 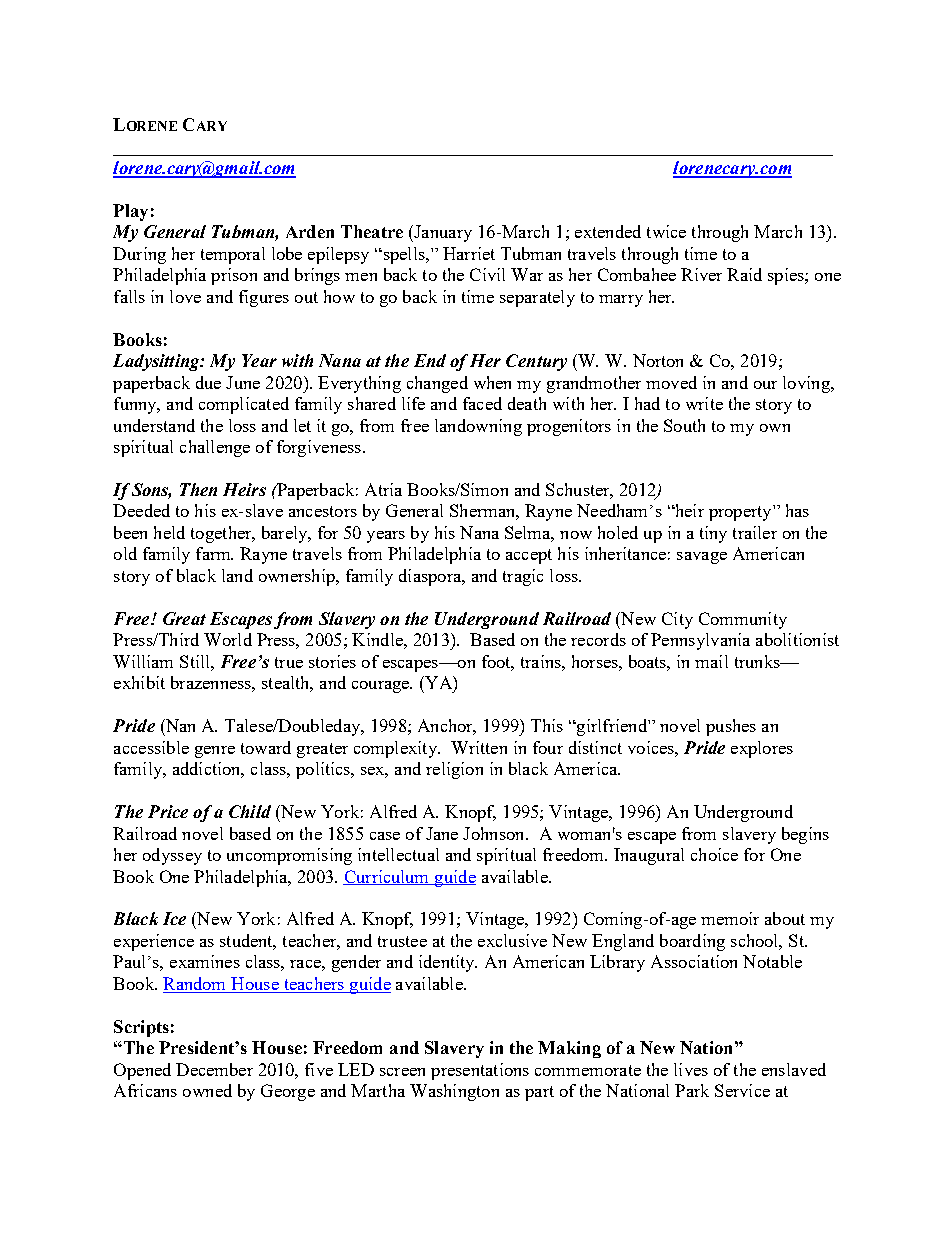 I want to click on presentations, so click(x=480, y=1071).
